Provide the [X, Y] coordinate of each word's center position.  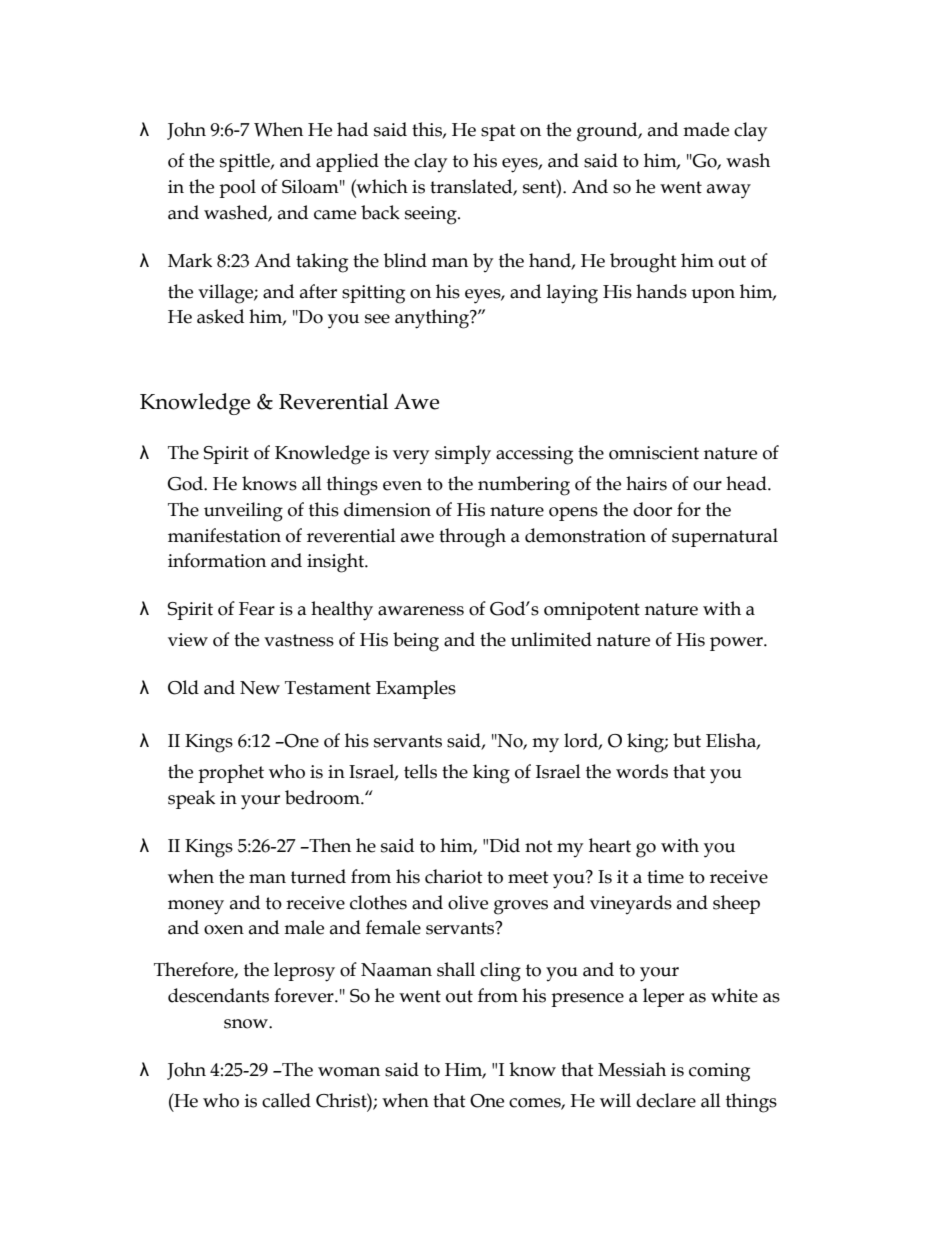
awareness [421, 611]
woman [349, 1072]
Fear [257, 609]
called [286, 1100]
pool [237, 188]
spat [498, 132]
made [706, 129]
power [737, 644]
